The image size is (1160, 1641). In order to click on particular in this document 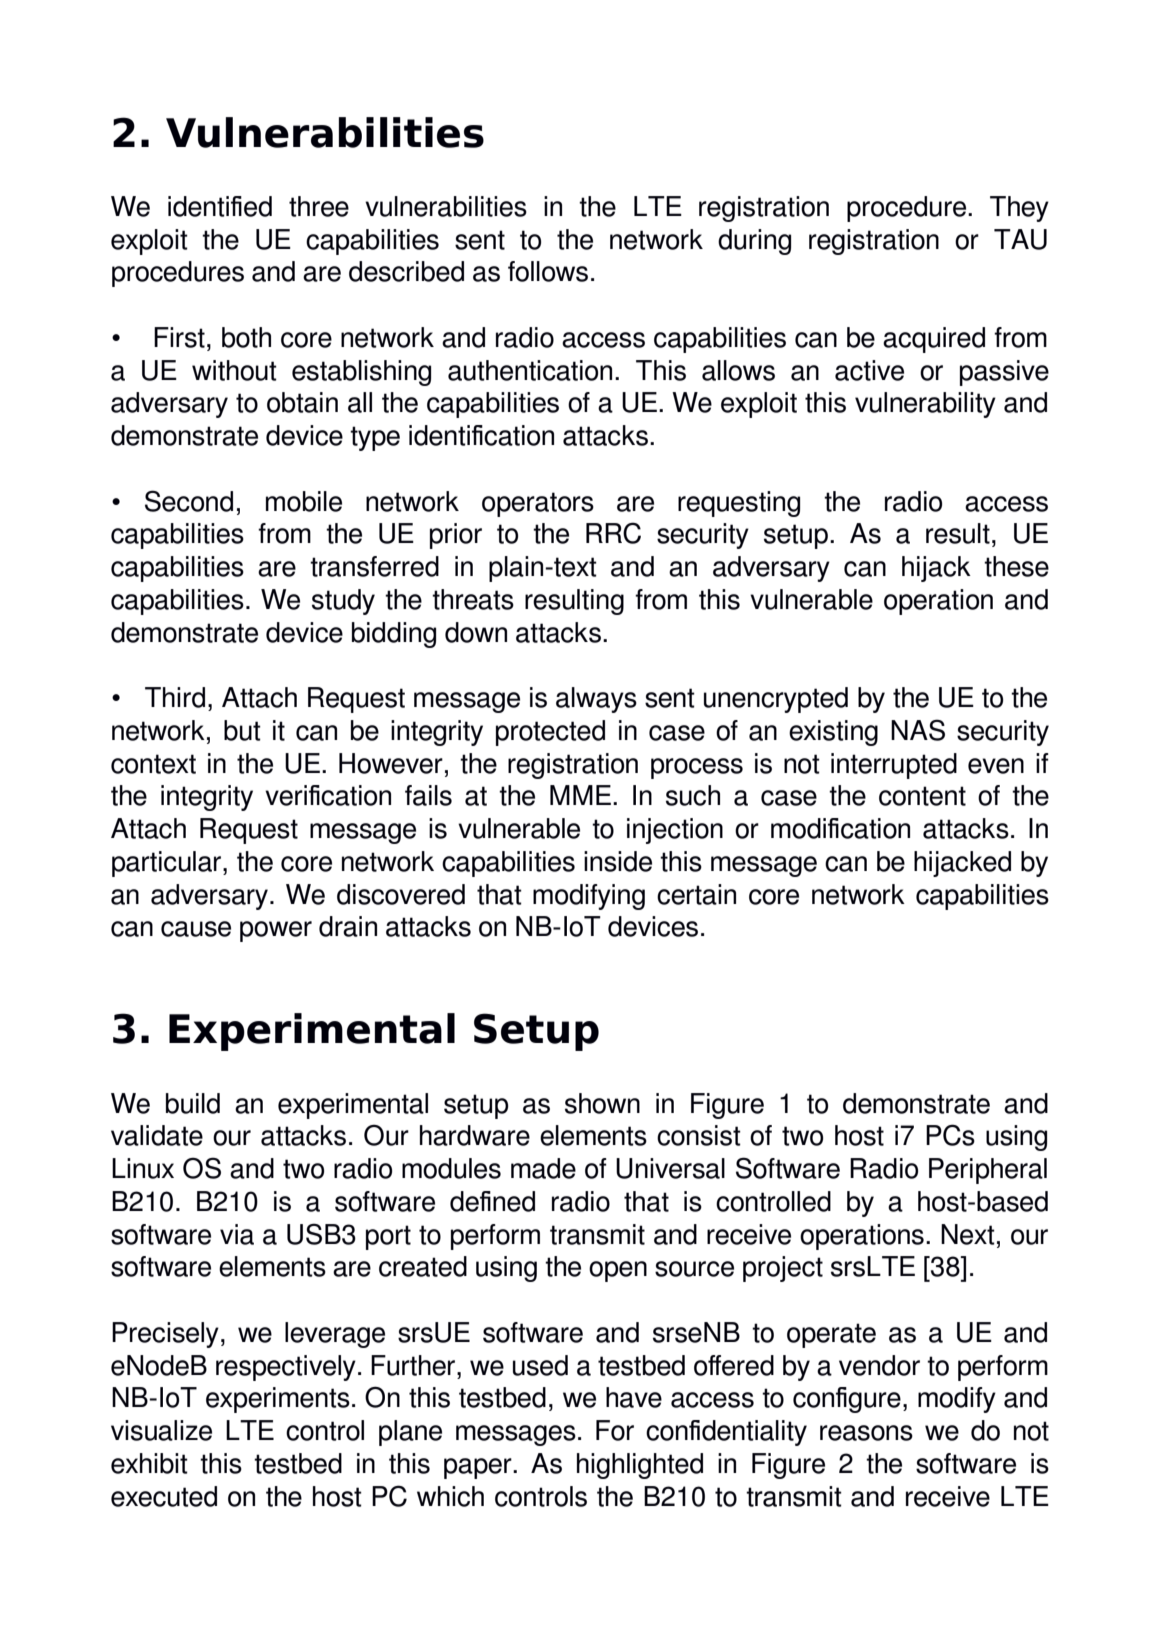, I will do `click(168, 864)`.
